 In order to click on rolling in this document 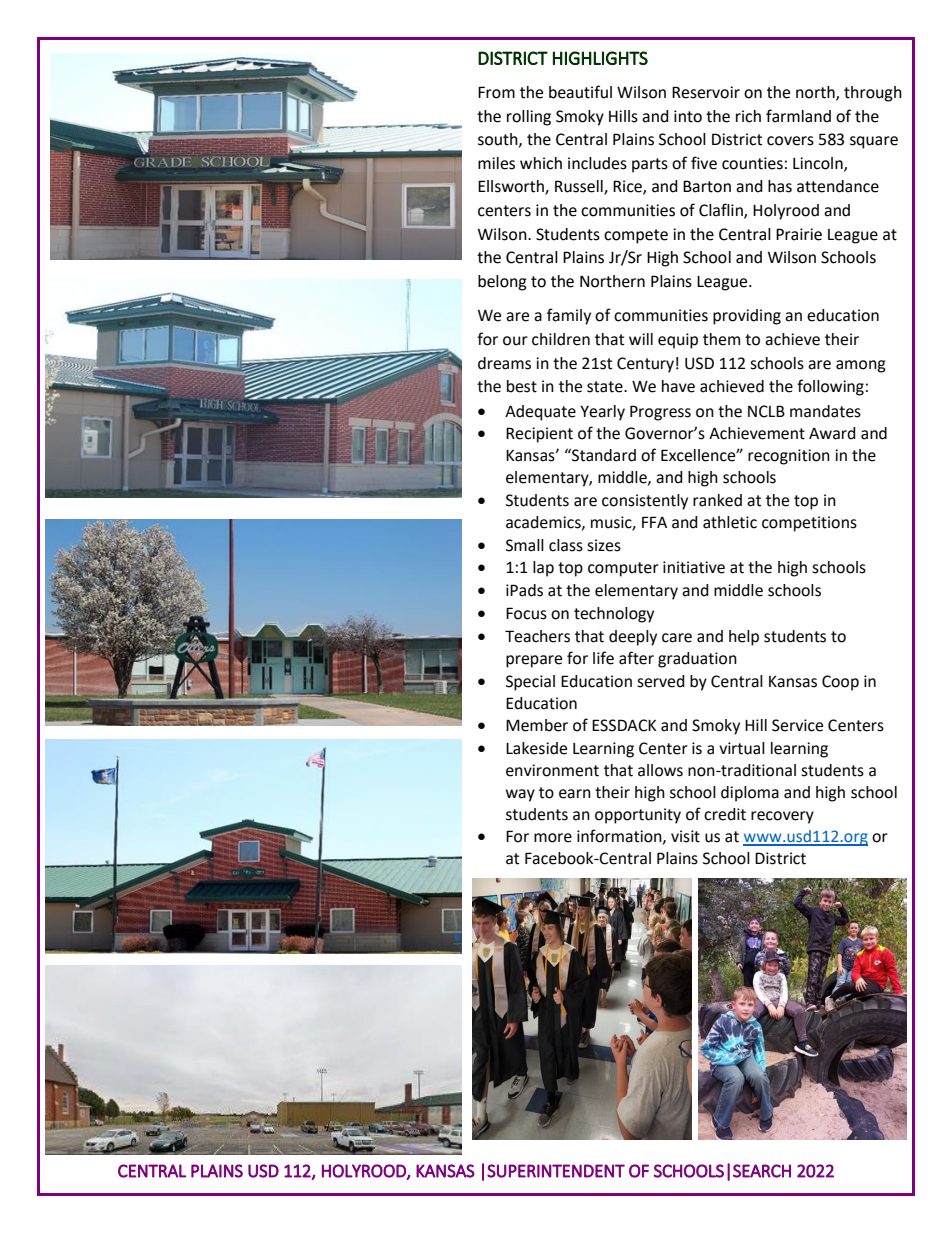, I will do `click(529, 118)`.
